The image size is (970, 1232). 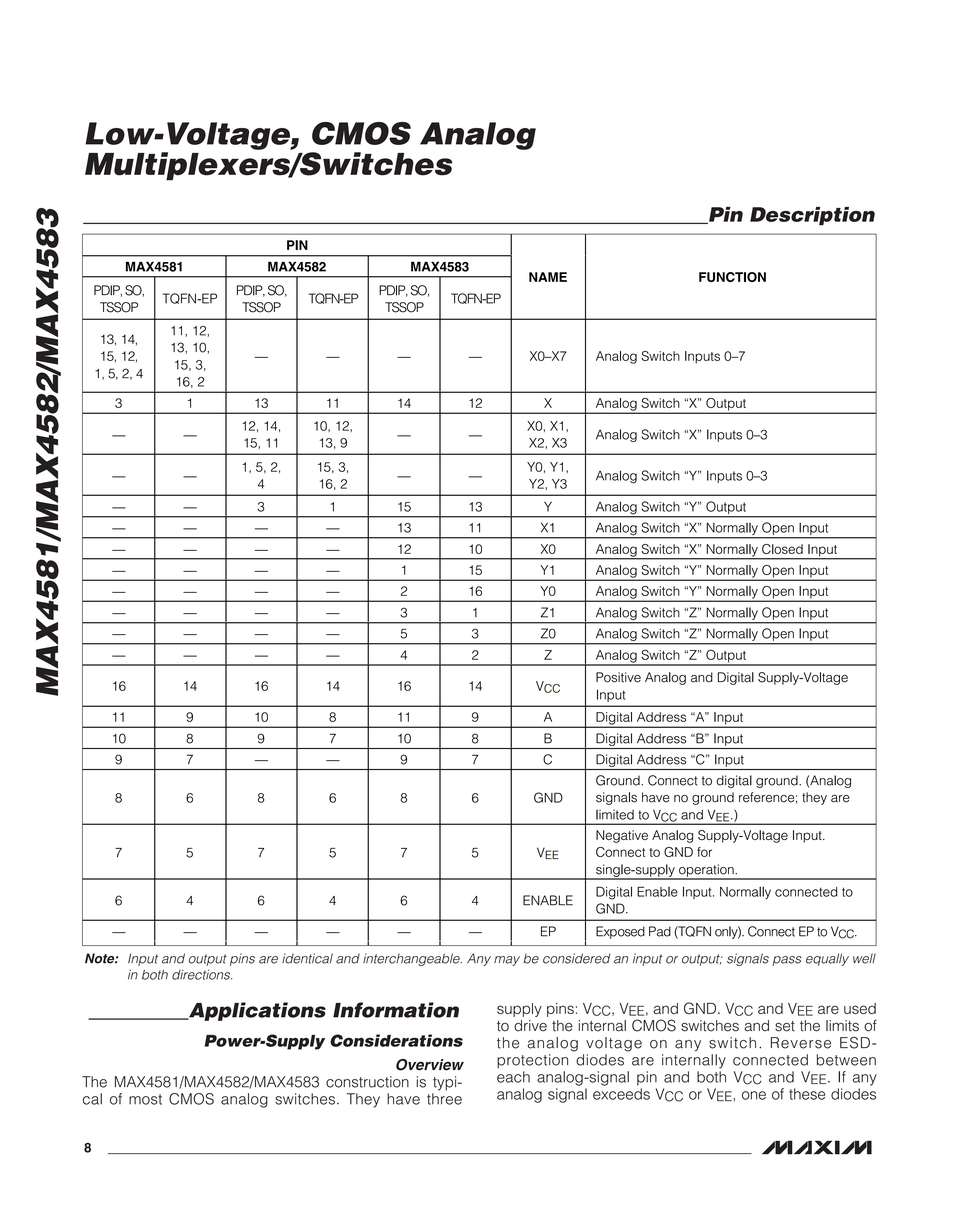 I want to click on FUNCTION, so click(x=732, y=277).
